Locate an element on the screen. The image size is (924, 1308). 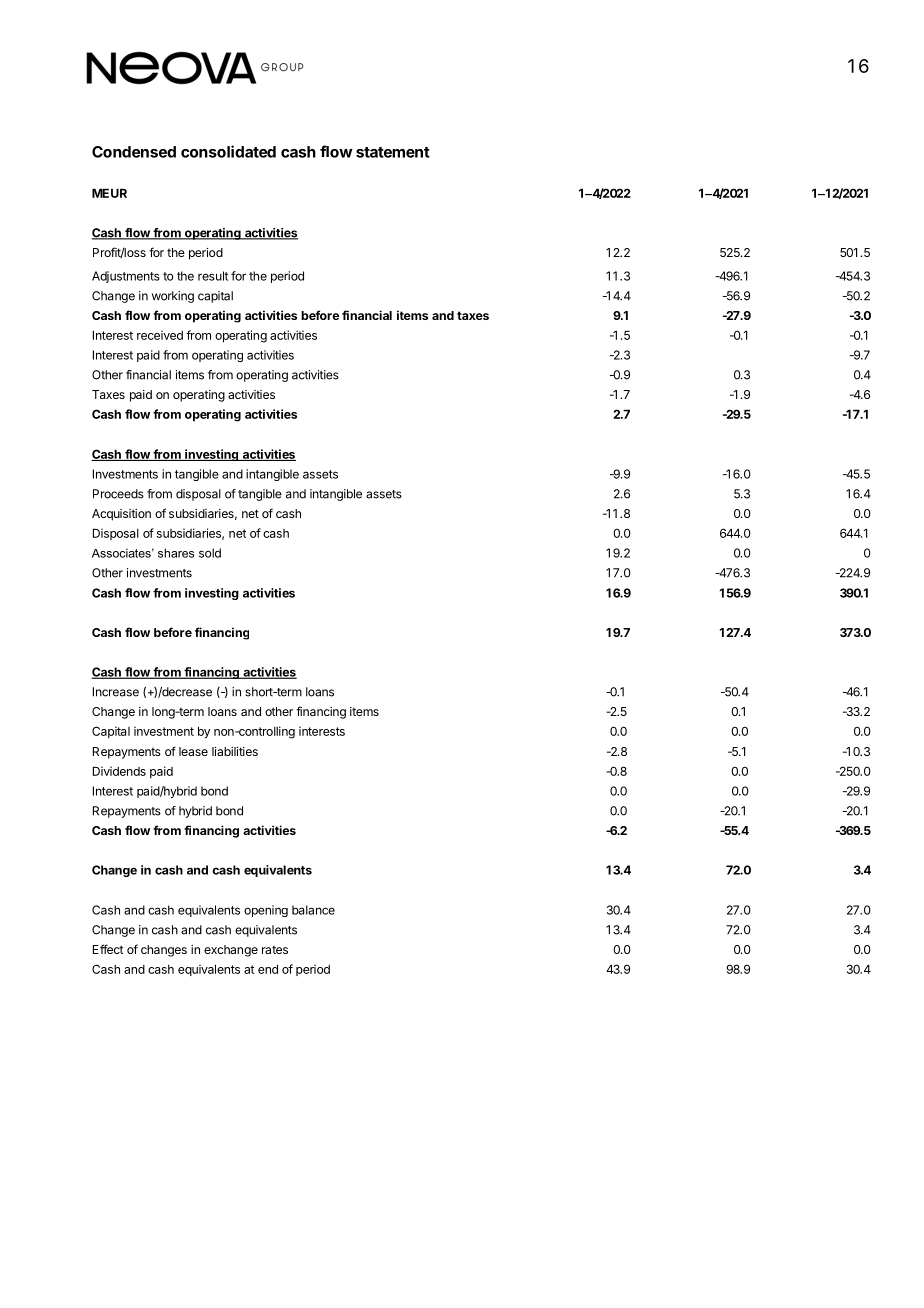
Acquisition is located at coordinates (121, 515).
